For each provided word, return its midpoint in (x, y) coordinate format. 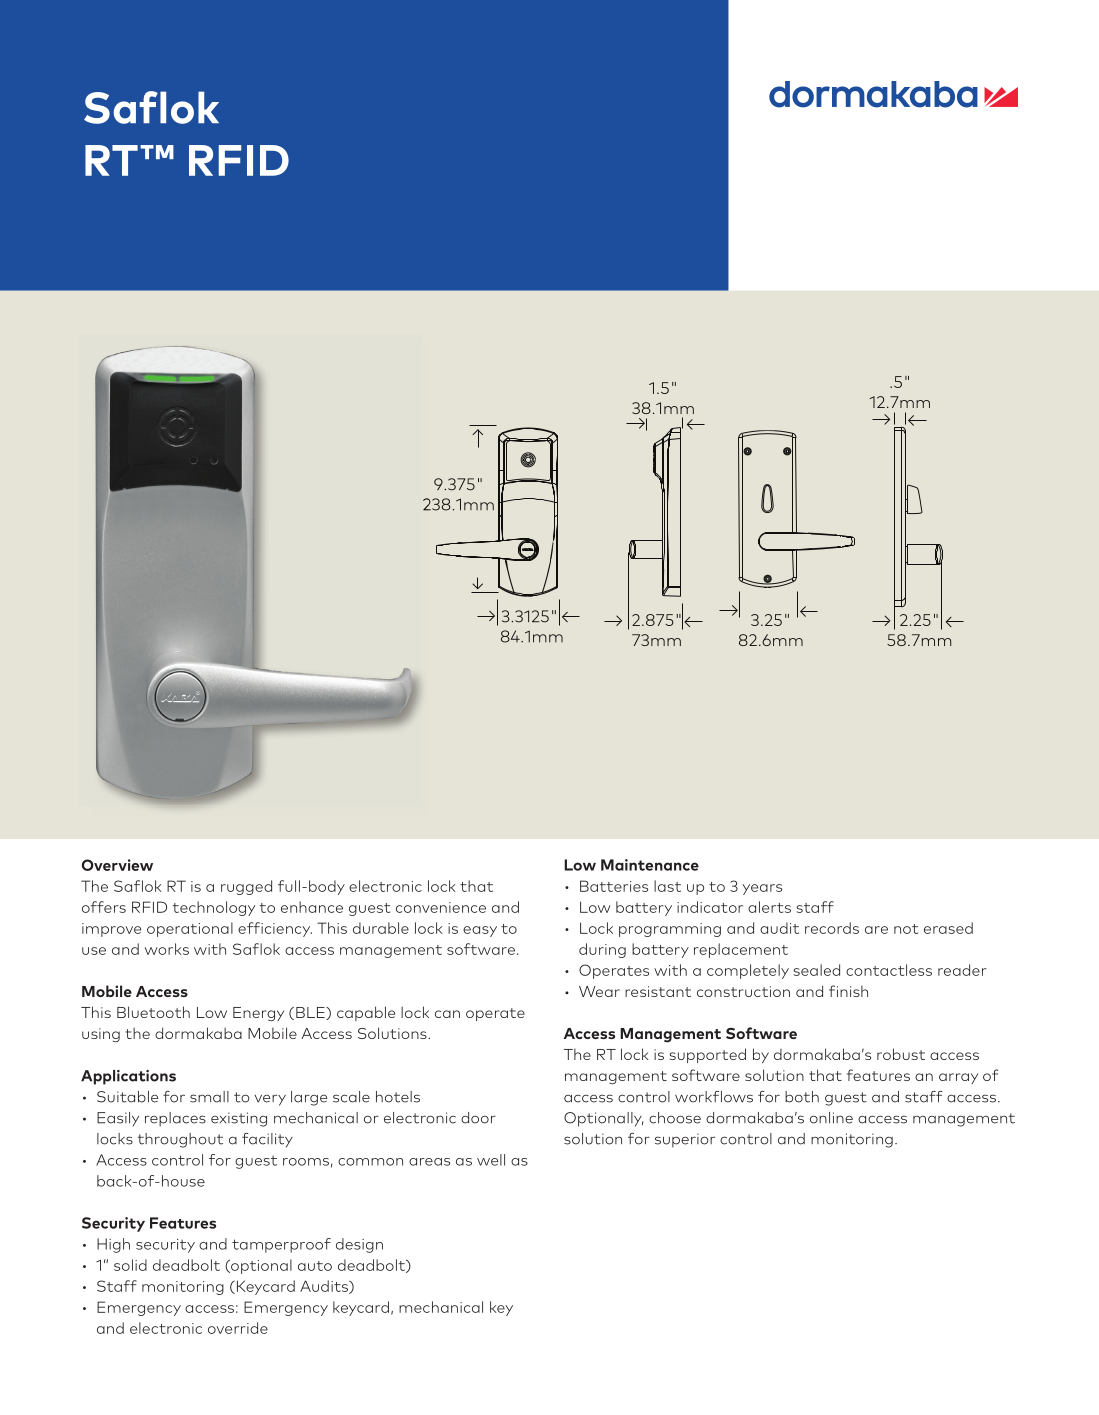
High (113, 1245)
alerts (769, 907)
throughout (180, 1140)
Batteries (614, 886)
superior (685, 1140)
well (491, 1160)
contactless (889, 970)
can (447, 1014)
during (602, 950)
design (359, 1245)
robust (901, 1054)
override (238, 1328)
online (831, 1118)
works (167, 949)
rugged (246, 887)
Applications (128, 1077)
